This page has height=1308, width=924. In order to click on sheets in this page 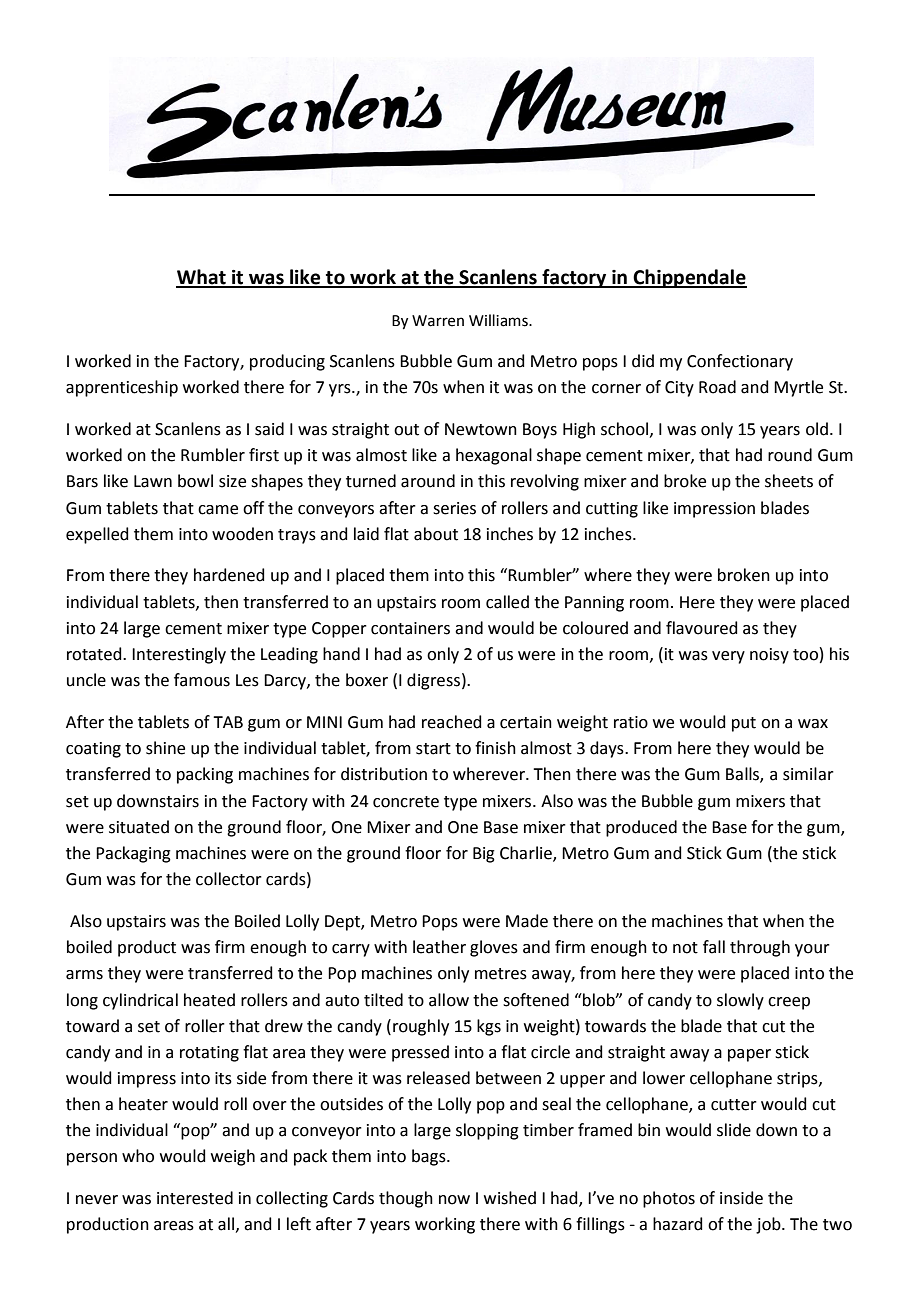, I will do `click(789, 481)`.
